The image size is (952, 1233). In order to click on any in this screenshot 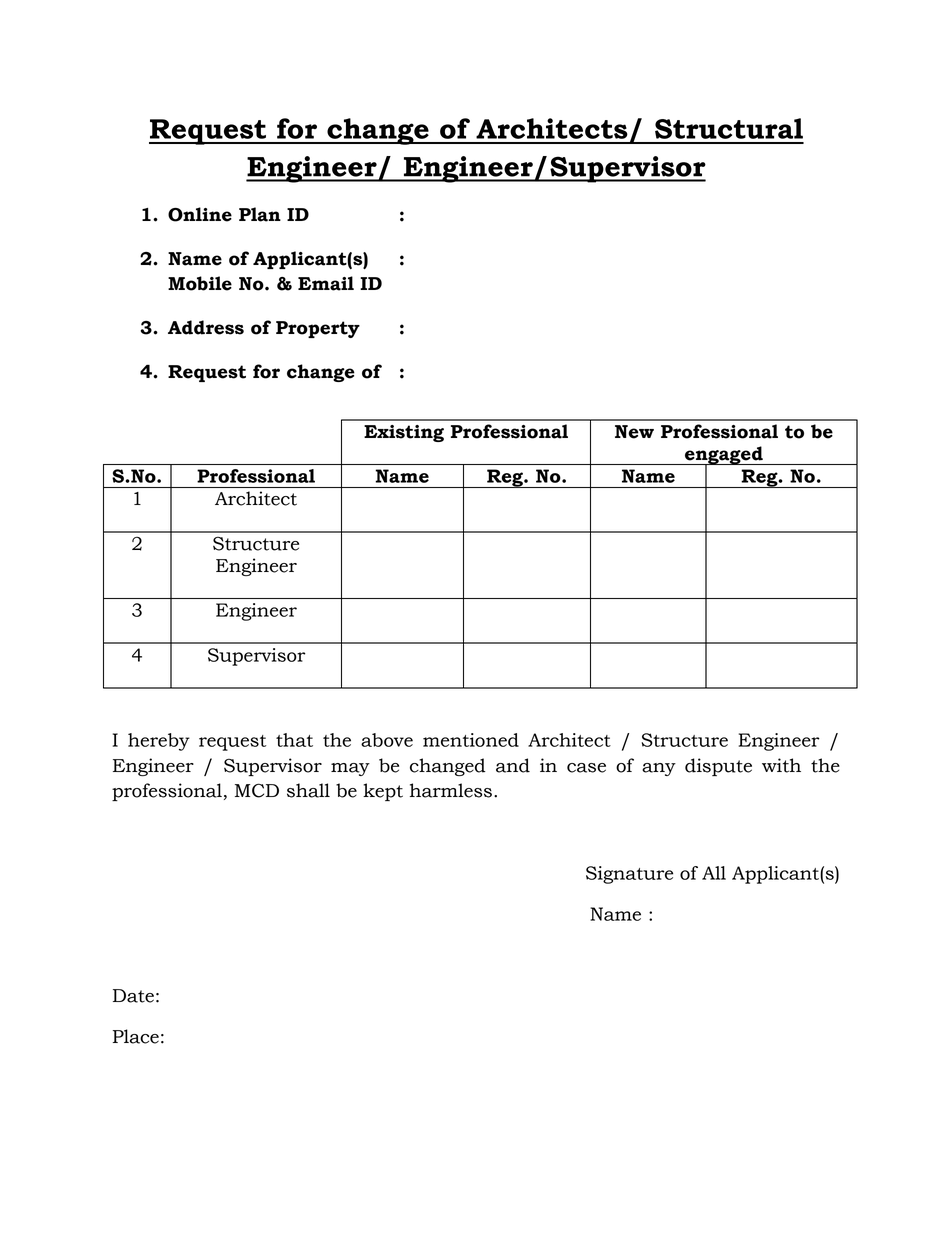, I will do `click(659, 769)`.
